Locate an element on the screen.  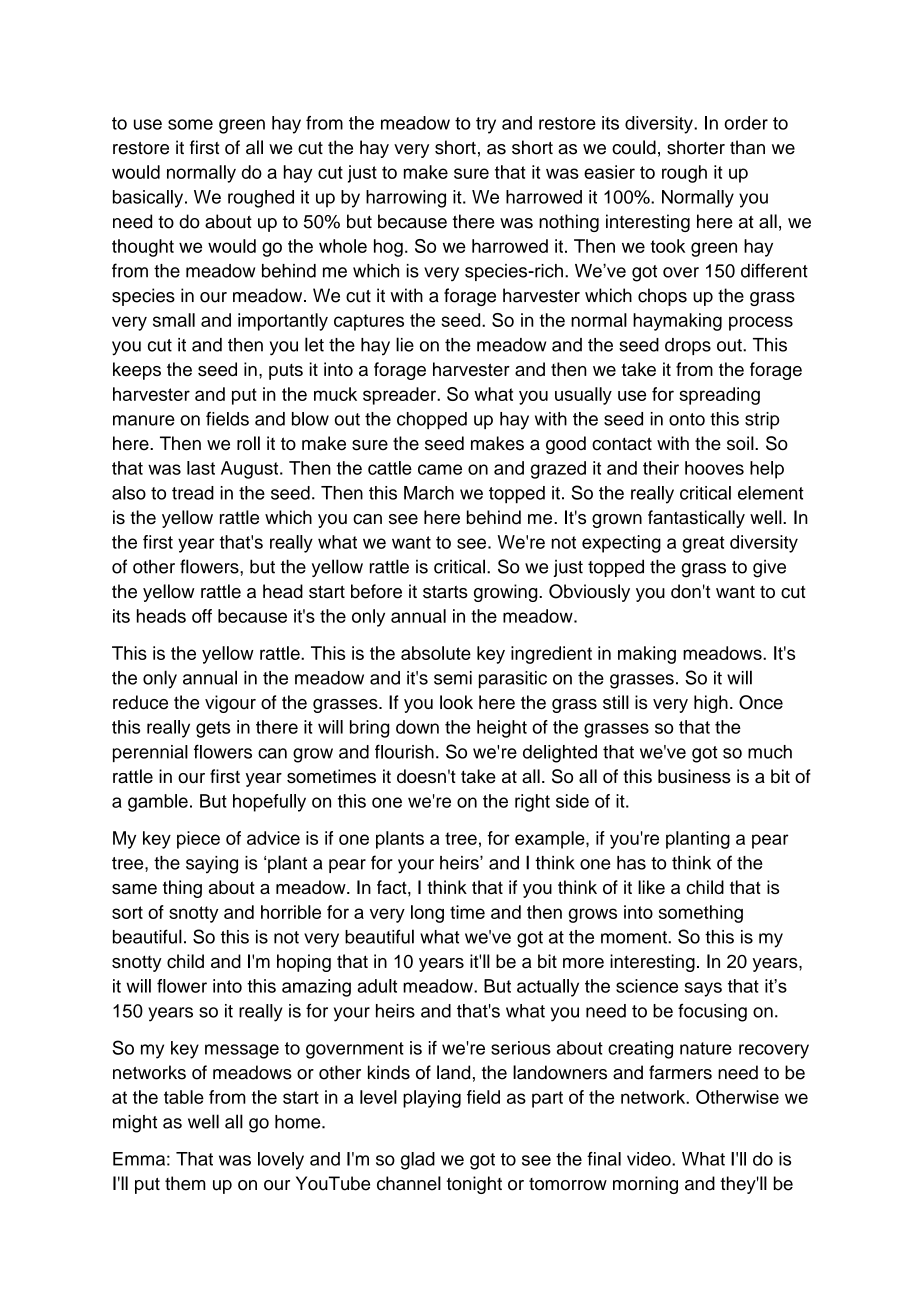
basically is located at coordinates (149, 199).
